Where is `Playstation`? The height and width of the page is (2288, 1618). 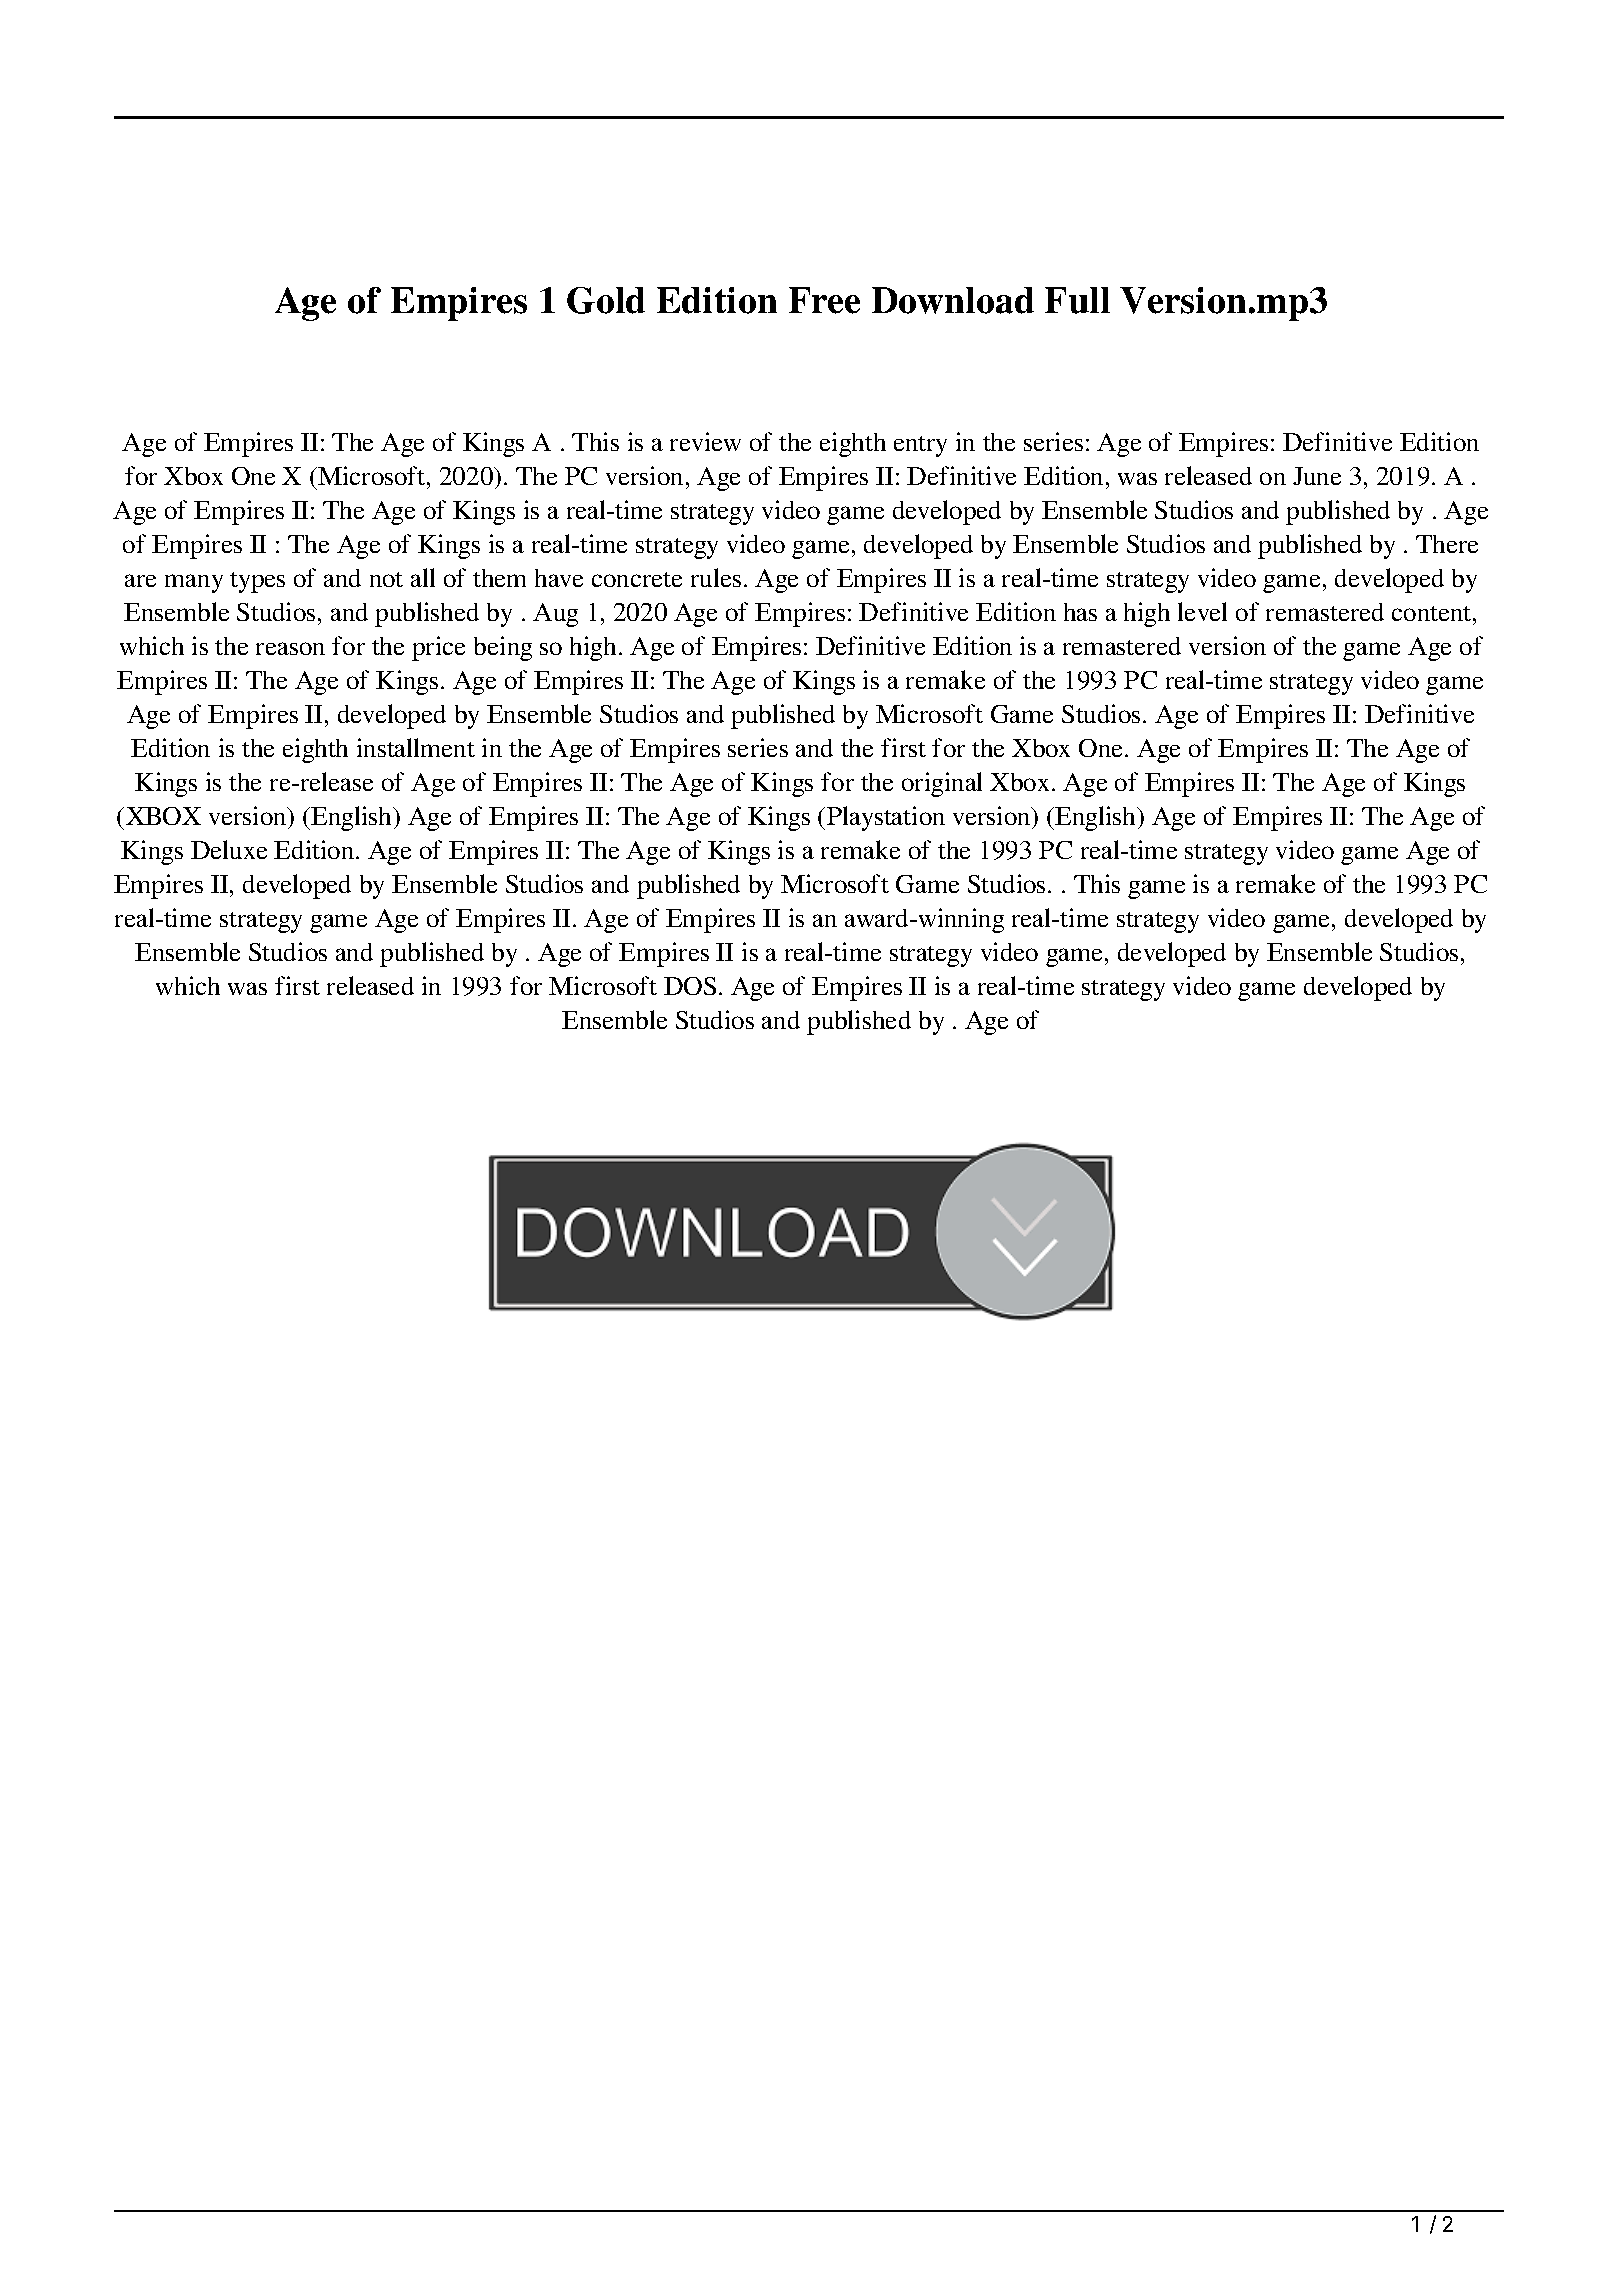 Playstation is located at coordinates (886, 818).
